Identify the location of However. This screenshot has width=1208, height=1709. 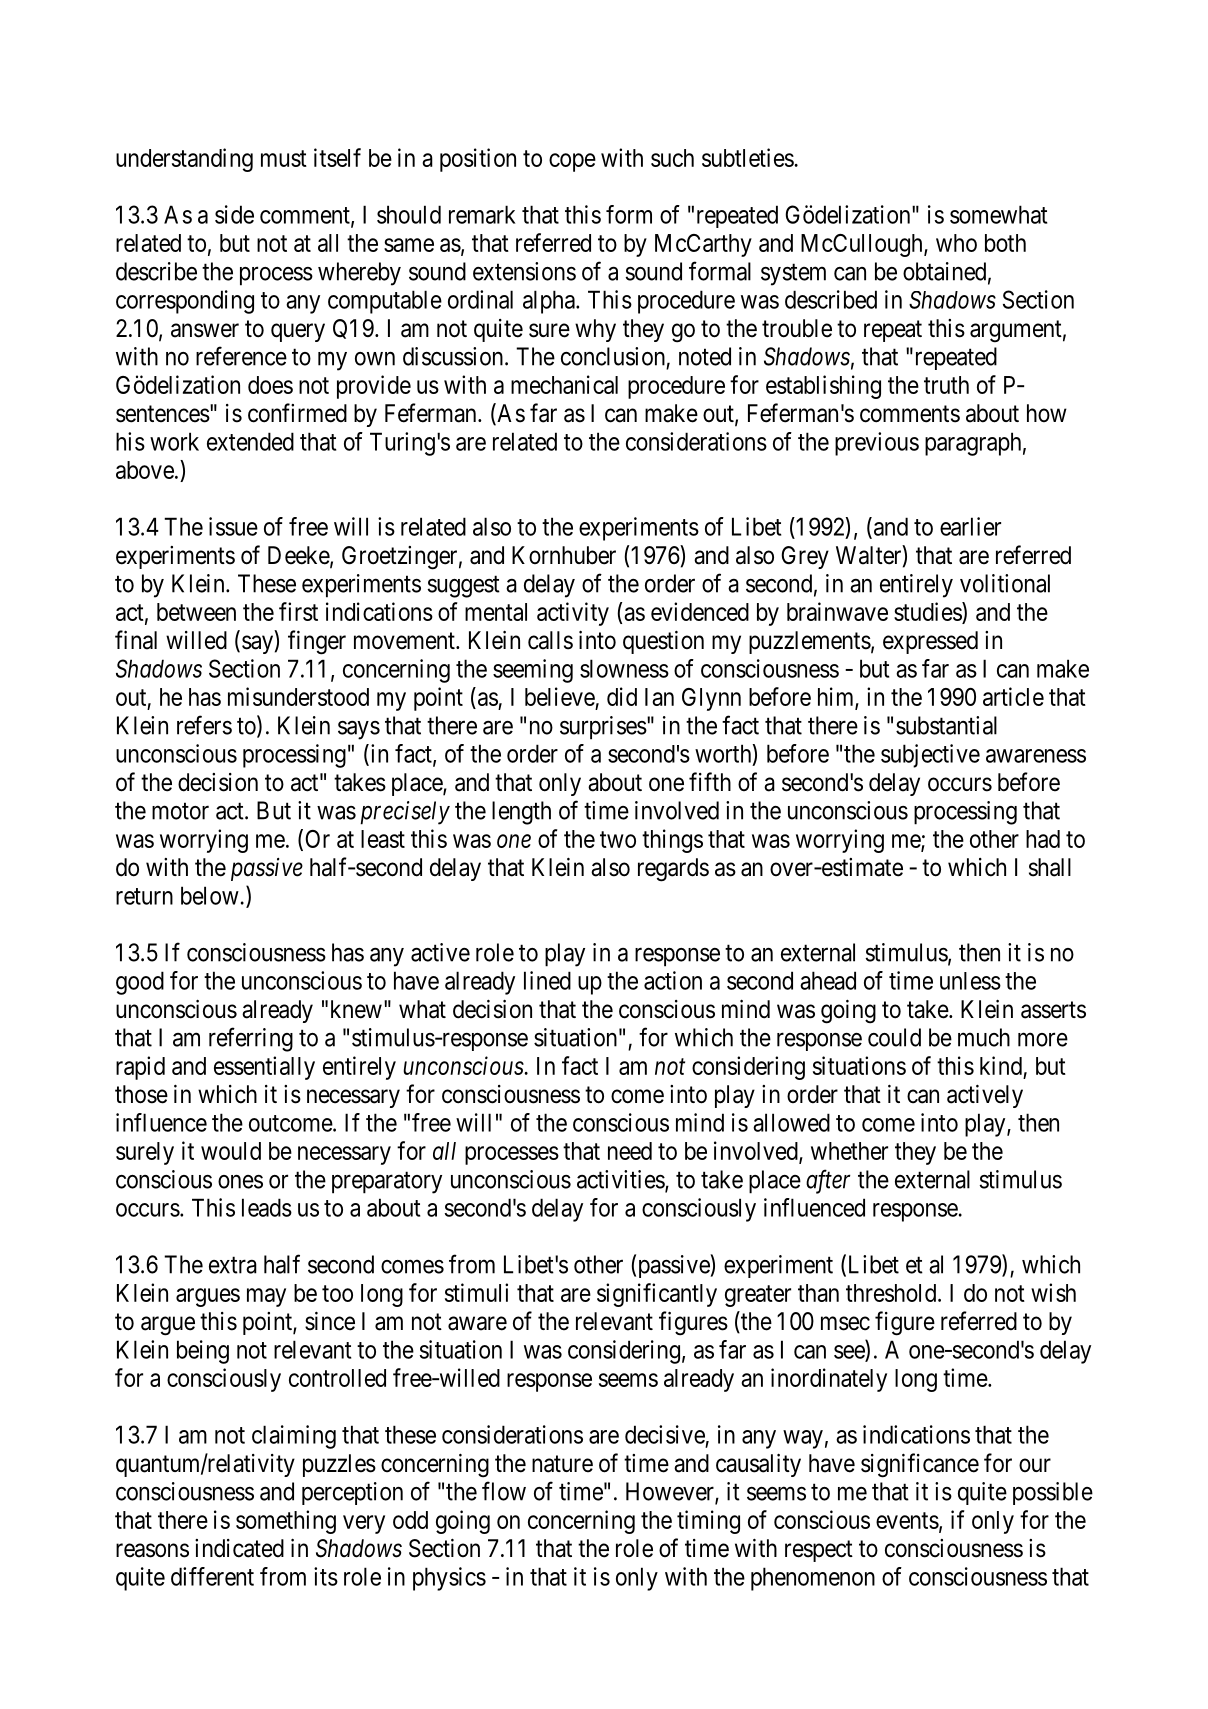
(671, 1492).
